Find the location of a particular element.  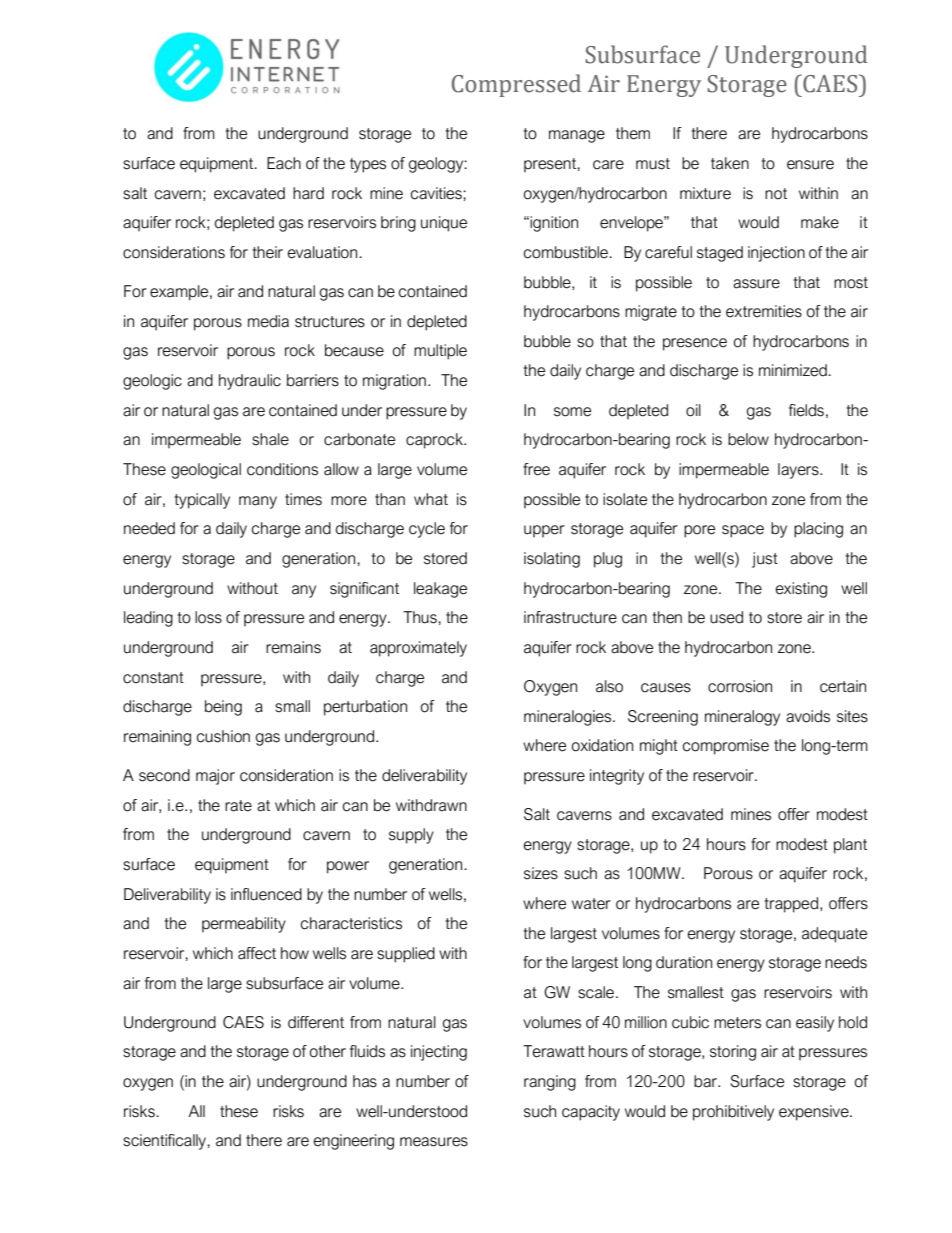

Compressed is located at coordinates (516, 85).
